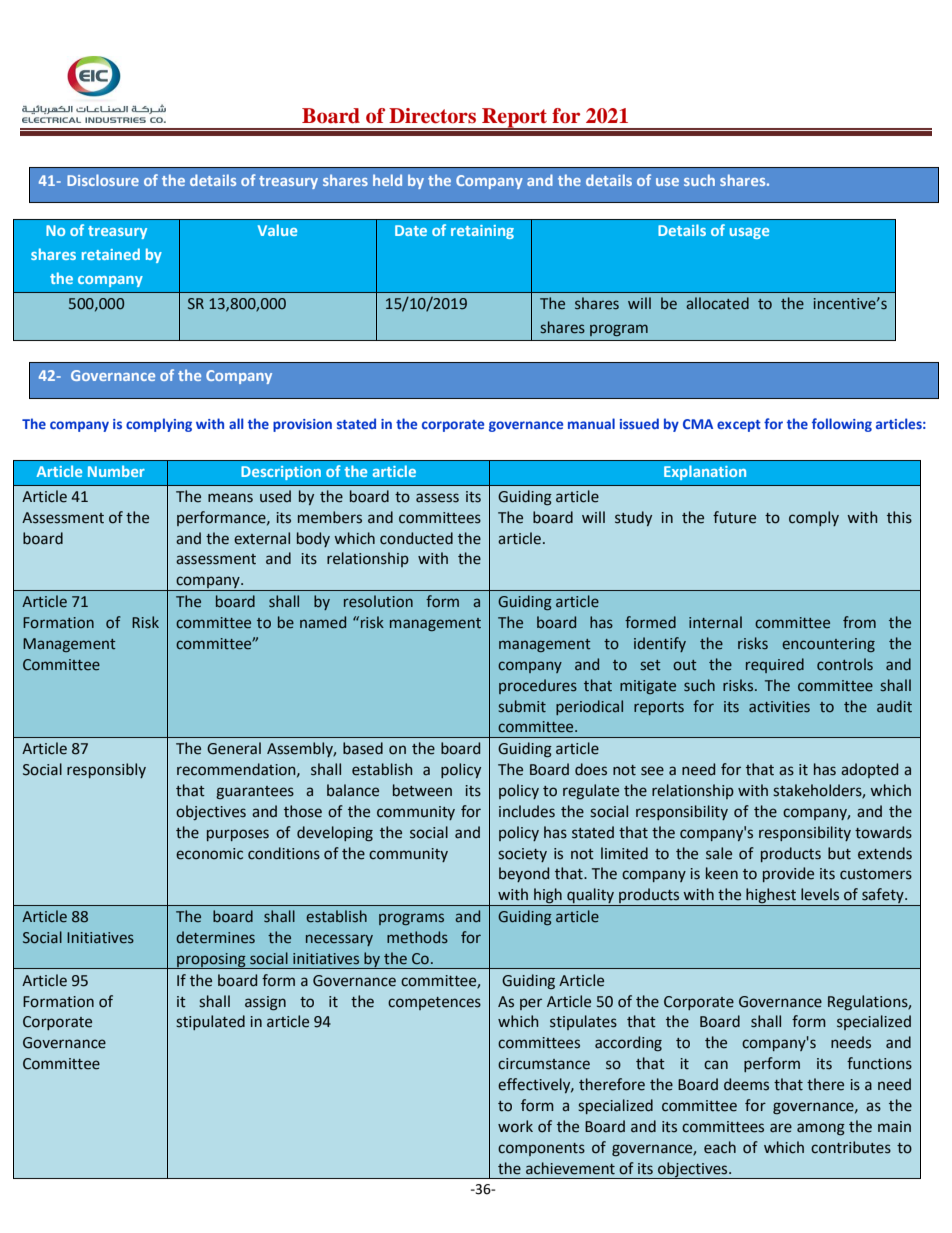 The image size is (952, 1233). I want to click on stipulated, so click(210, 1022).
